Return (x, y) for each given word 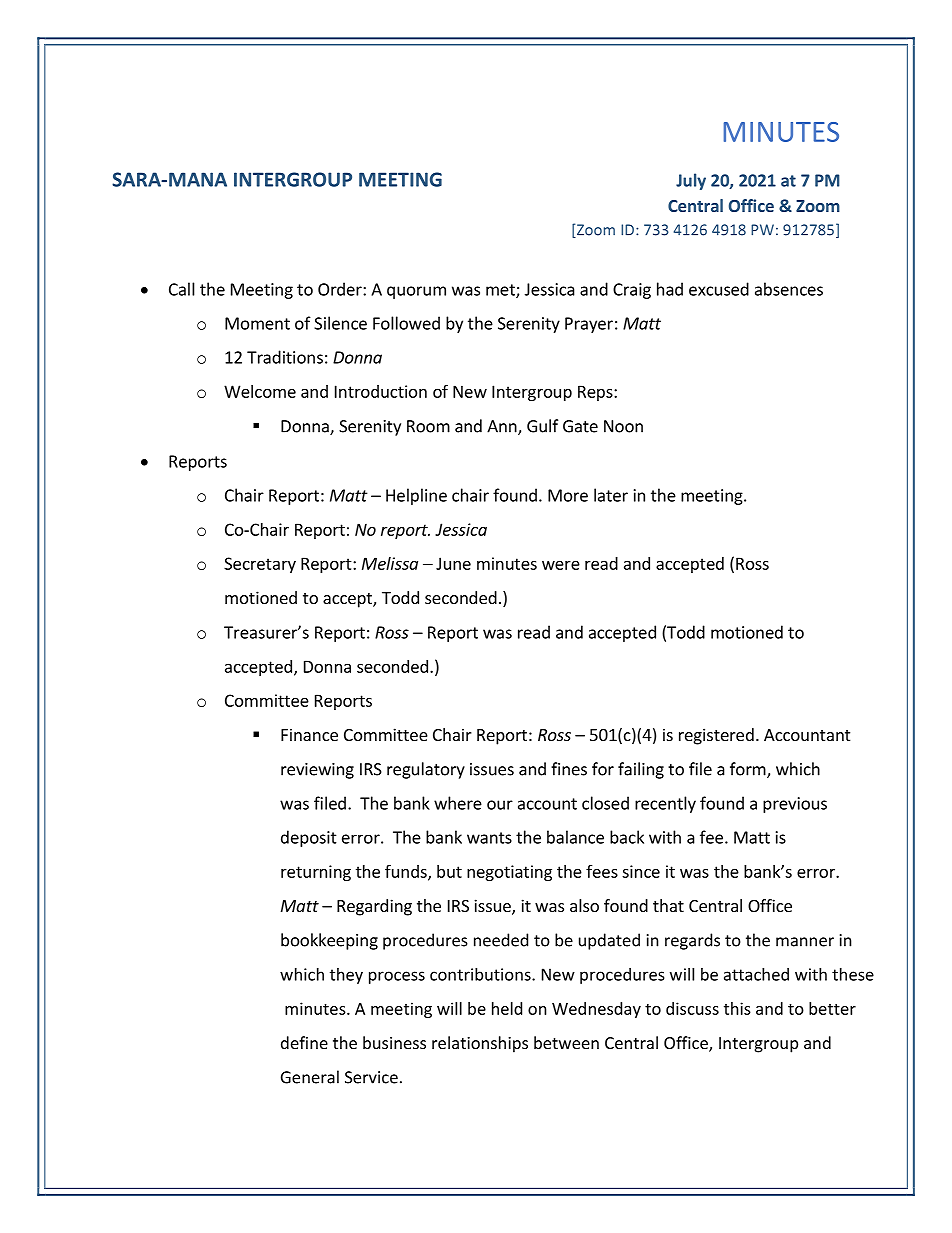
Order (341, 289)
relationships (480, 1044)
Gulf (542, 426)
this (737, 1008)
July (691, 181)
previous (795, 805)
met (501, 291)
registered (716, 736)
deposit (309, 838)
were (561, 565)
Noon (623, 426)
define (304, 1042)
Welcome (260, 391)
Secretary (260, 565)
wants (489, 838)
